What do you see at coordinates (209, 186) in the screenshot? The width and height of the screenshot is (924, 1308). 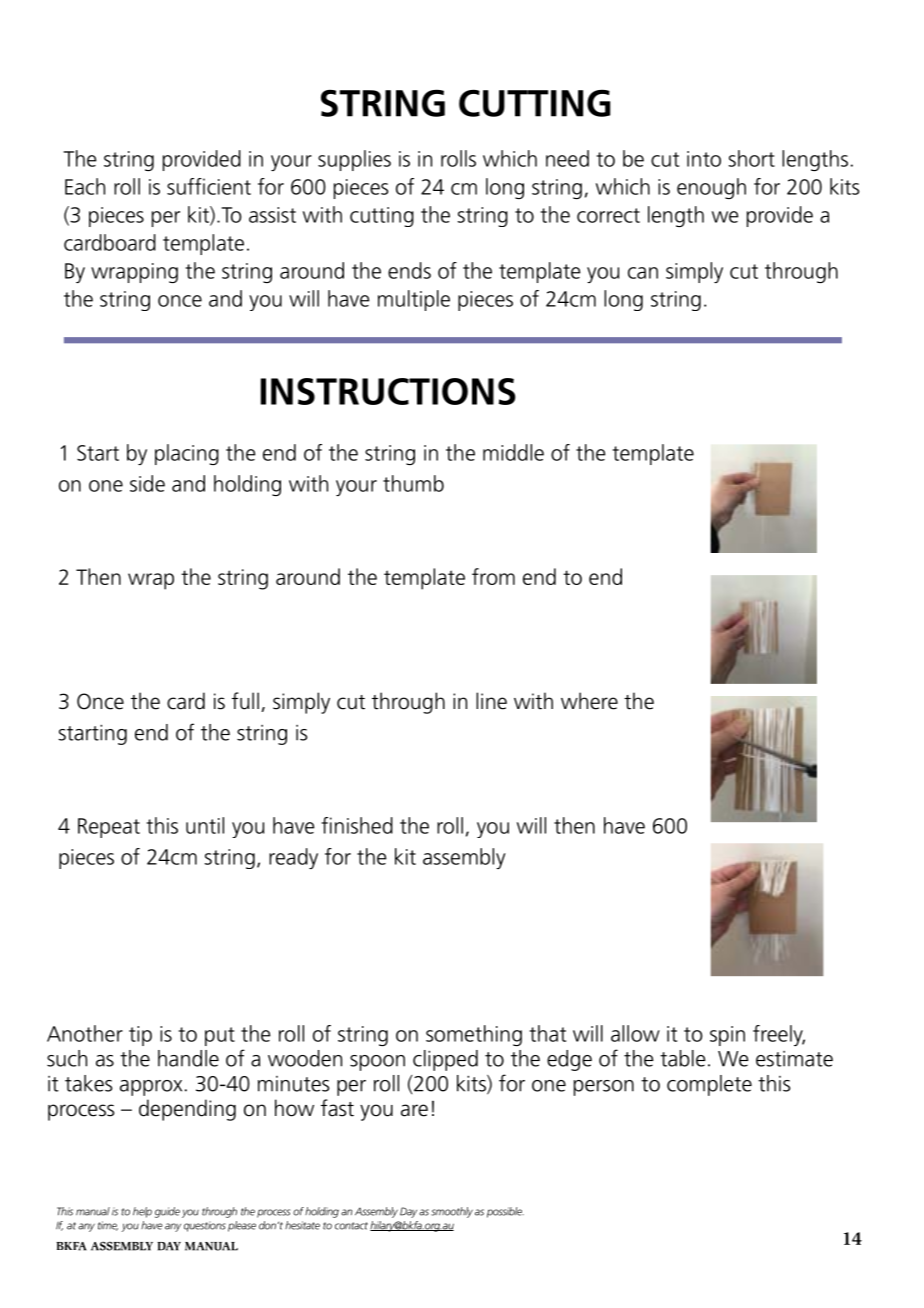 I see `sufficient` at bounding box center [209, 186].
